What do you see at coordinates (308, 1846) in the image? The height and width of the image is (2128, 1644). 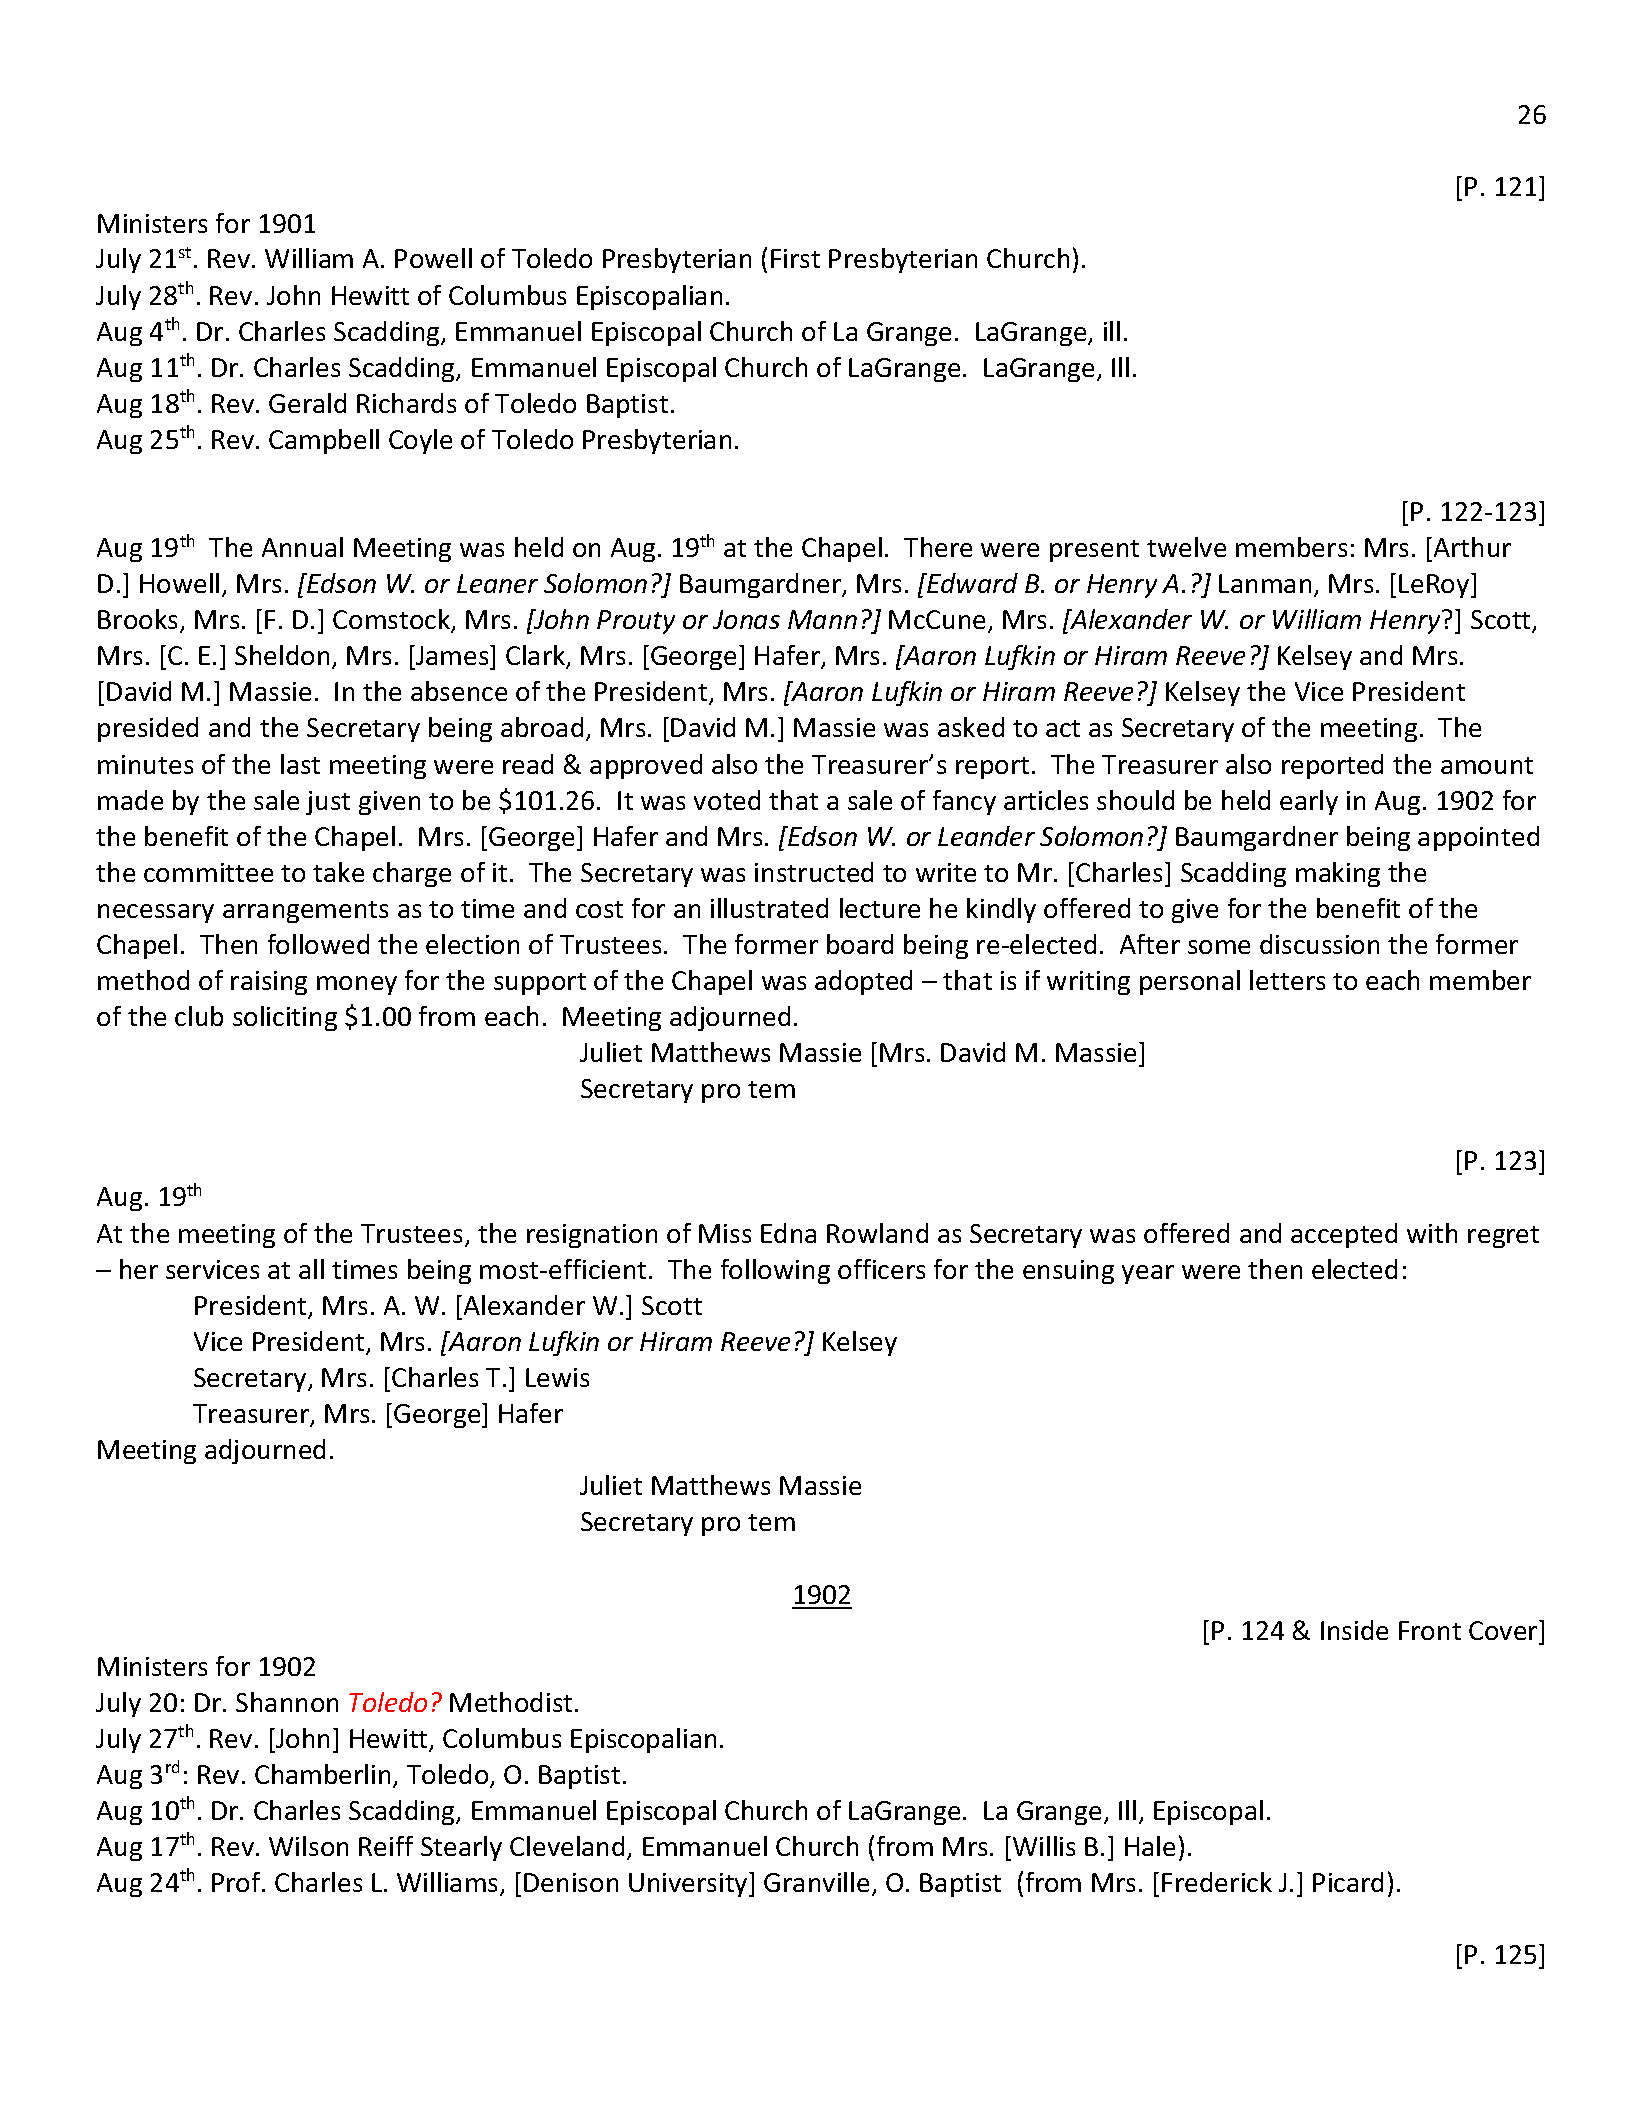 I see `Wilson` at bounding box center [308, 1846].
